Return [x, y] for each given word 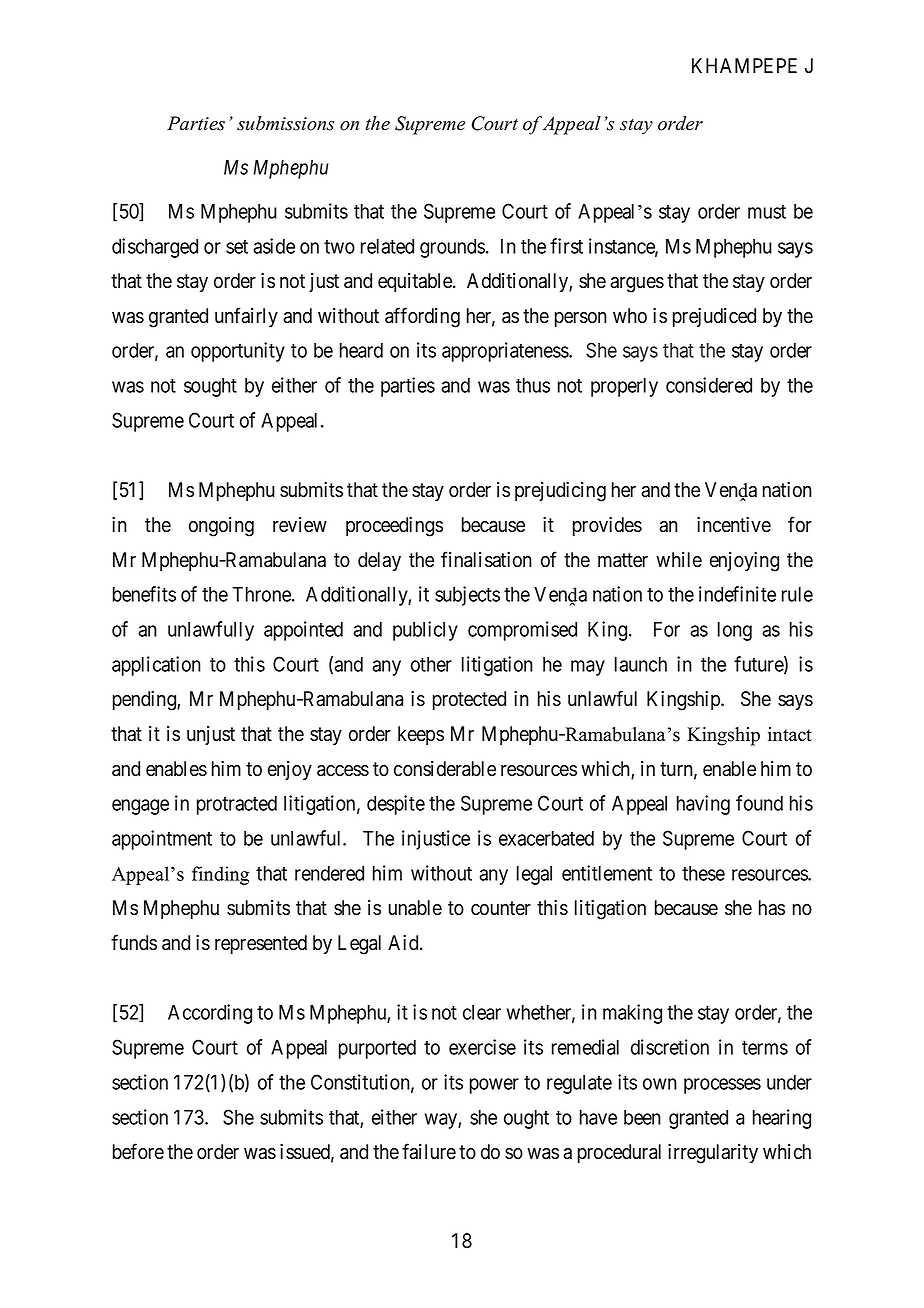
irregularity [713, 1154]
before [138, 1151]
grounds [452, 248]
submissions [286, 123]
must [767, 212]
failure [429, 1151]
